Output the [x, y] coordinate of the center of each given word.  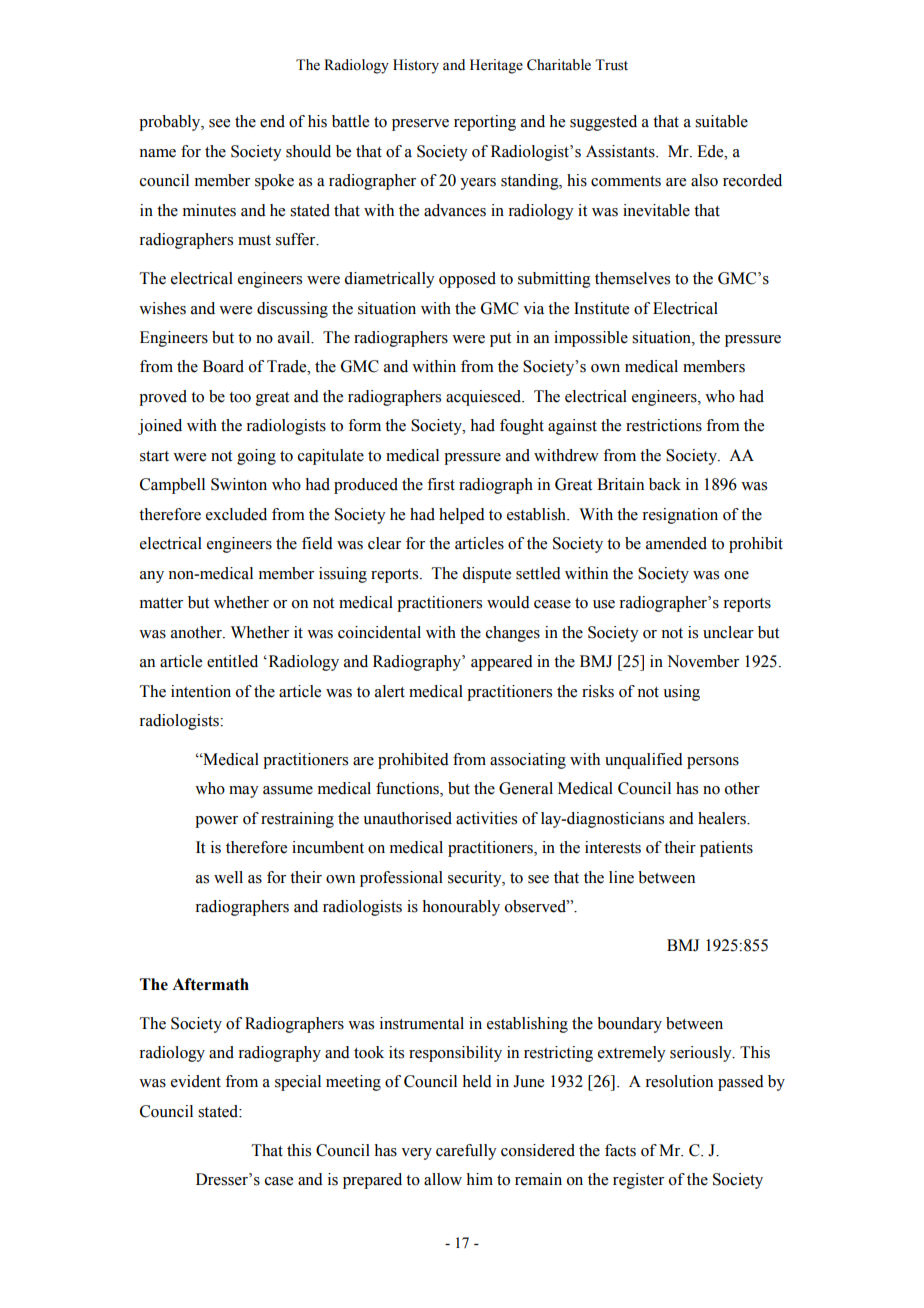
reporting [485, 123]
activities [486, 818]
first [441, 484]
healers [723, 818]
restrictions [664, 425]
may [244, 792]
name [157, 153]
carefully [466, 1152]
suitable [721, 121]
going [256, 457]
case [279, 1181]
